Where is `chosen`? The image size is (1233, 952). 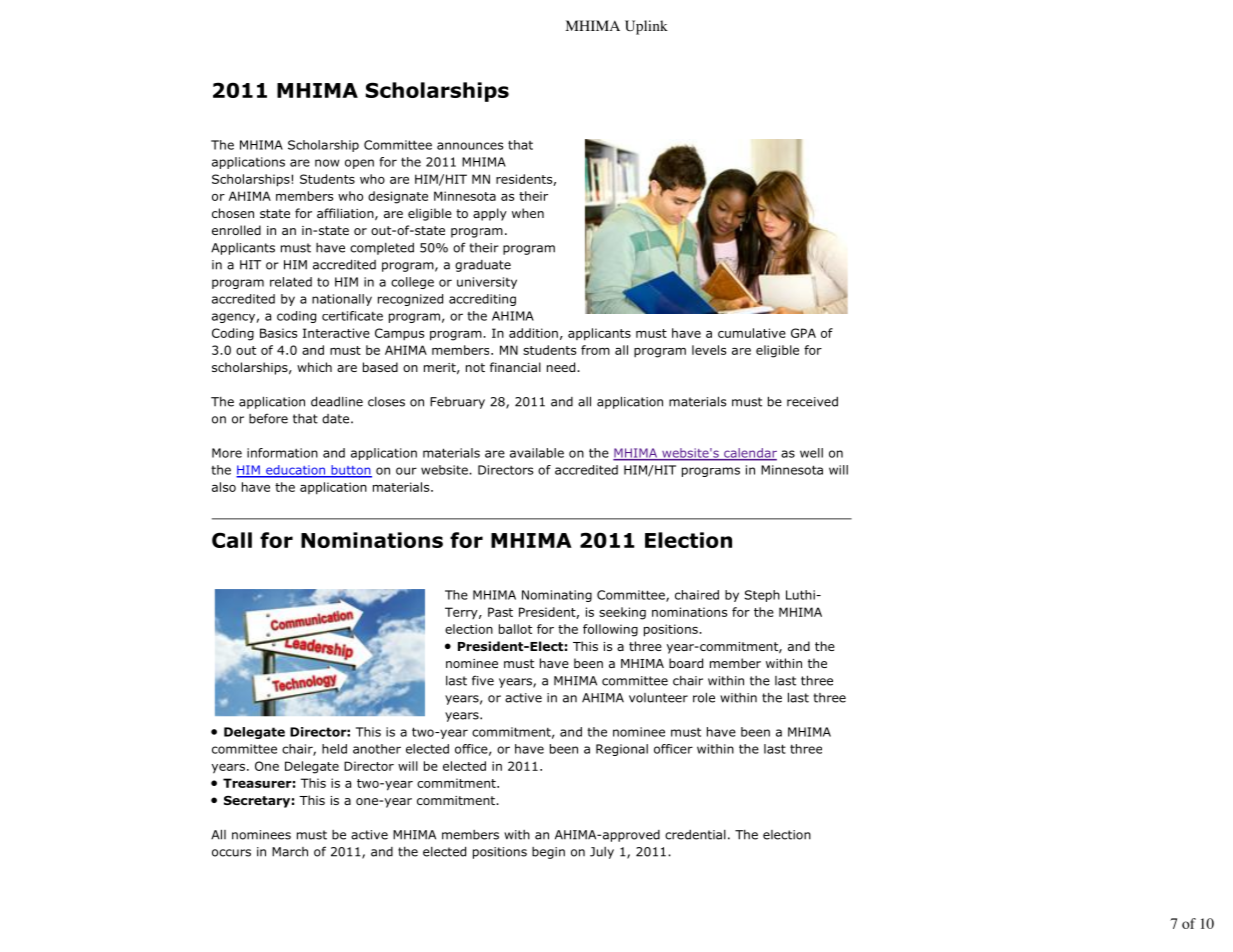
chosen is located at coordinates (233, 213).
